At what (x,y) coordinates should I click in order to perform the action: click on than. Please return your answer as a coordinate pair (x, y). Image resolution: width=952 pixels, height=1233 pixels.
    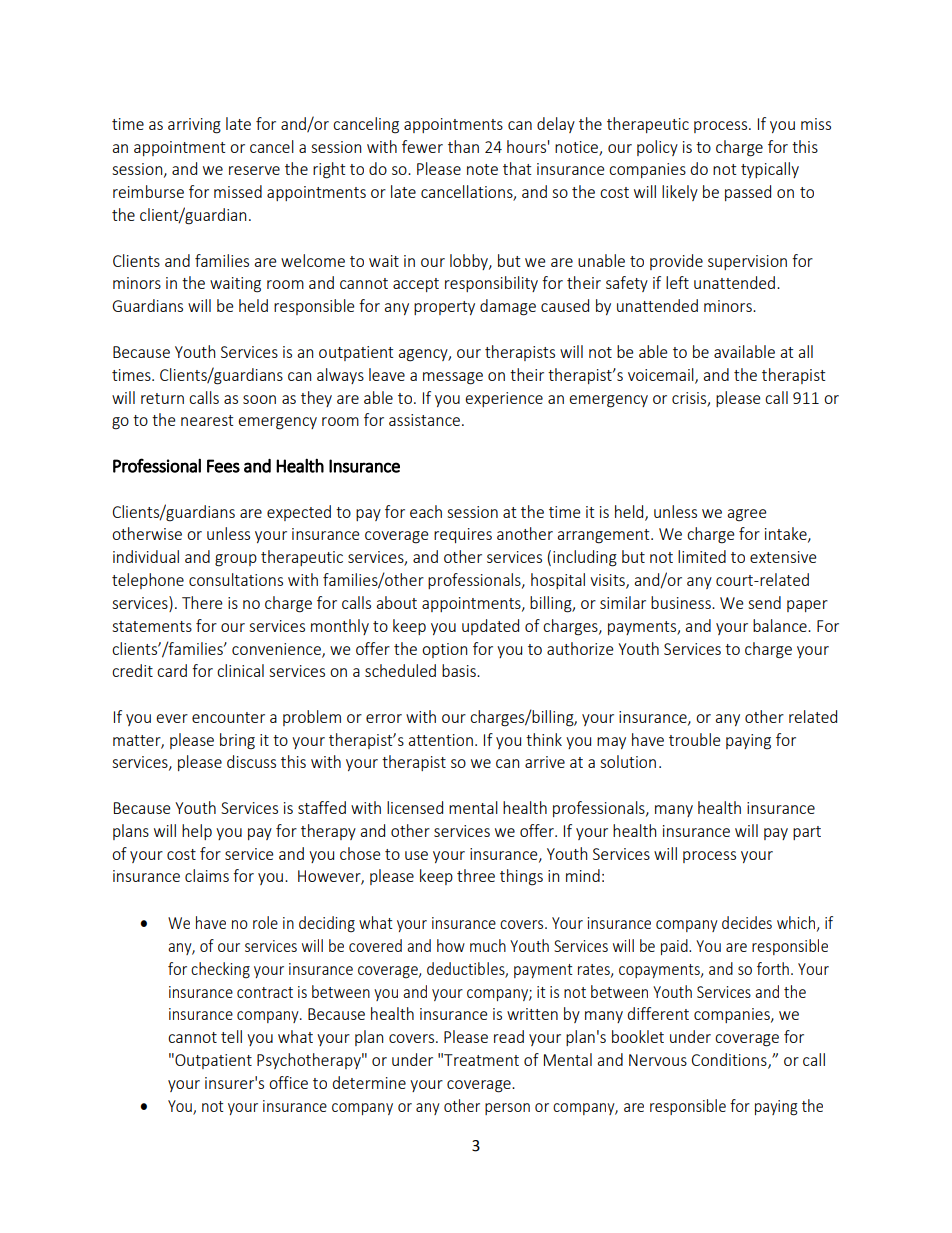
    Looking at the image, I should click on (463, 146).
